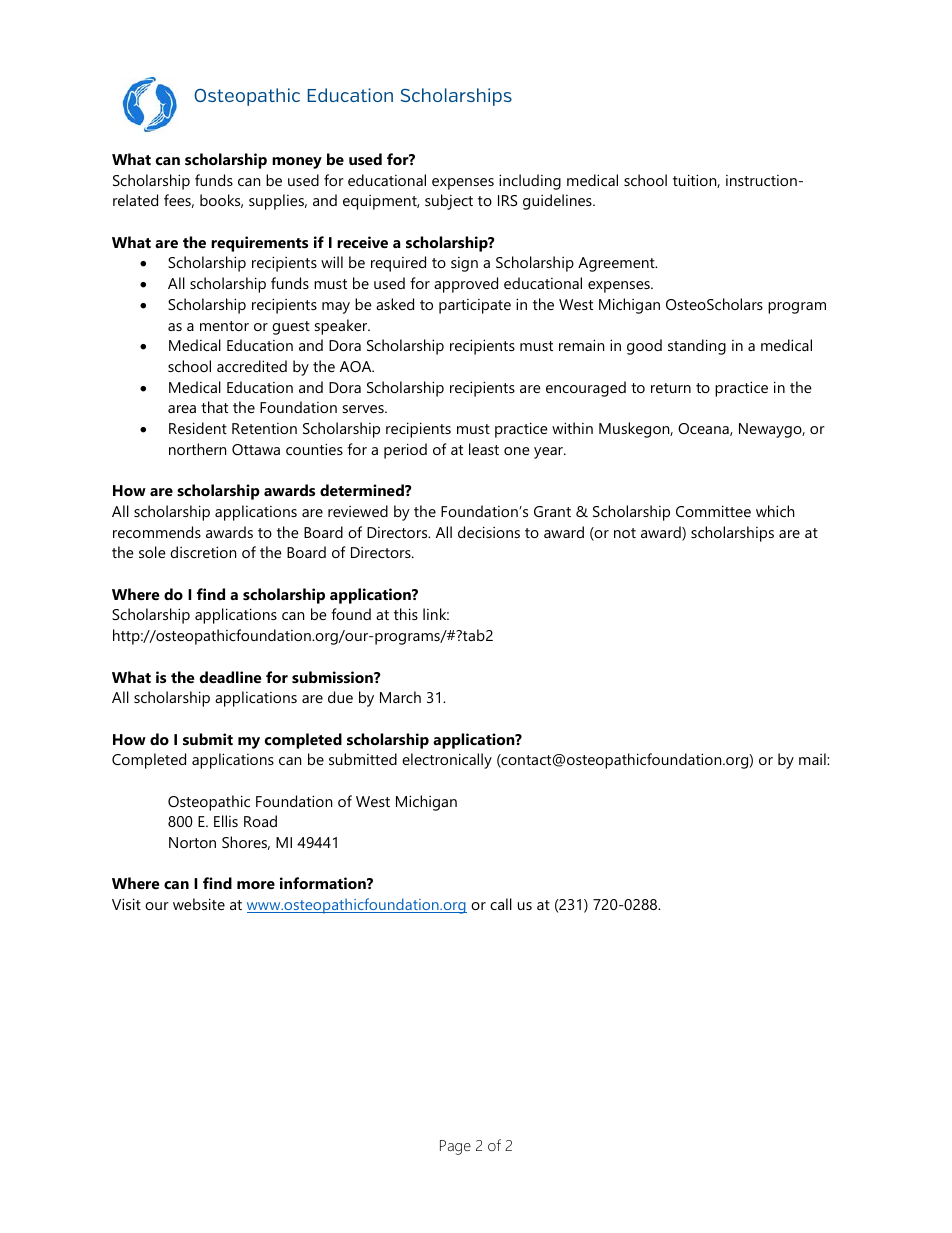  I want to click on subject, so click(449, 202).
